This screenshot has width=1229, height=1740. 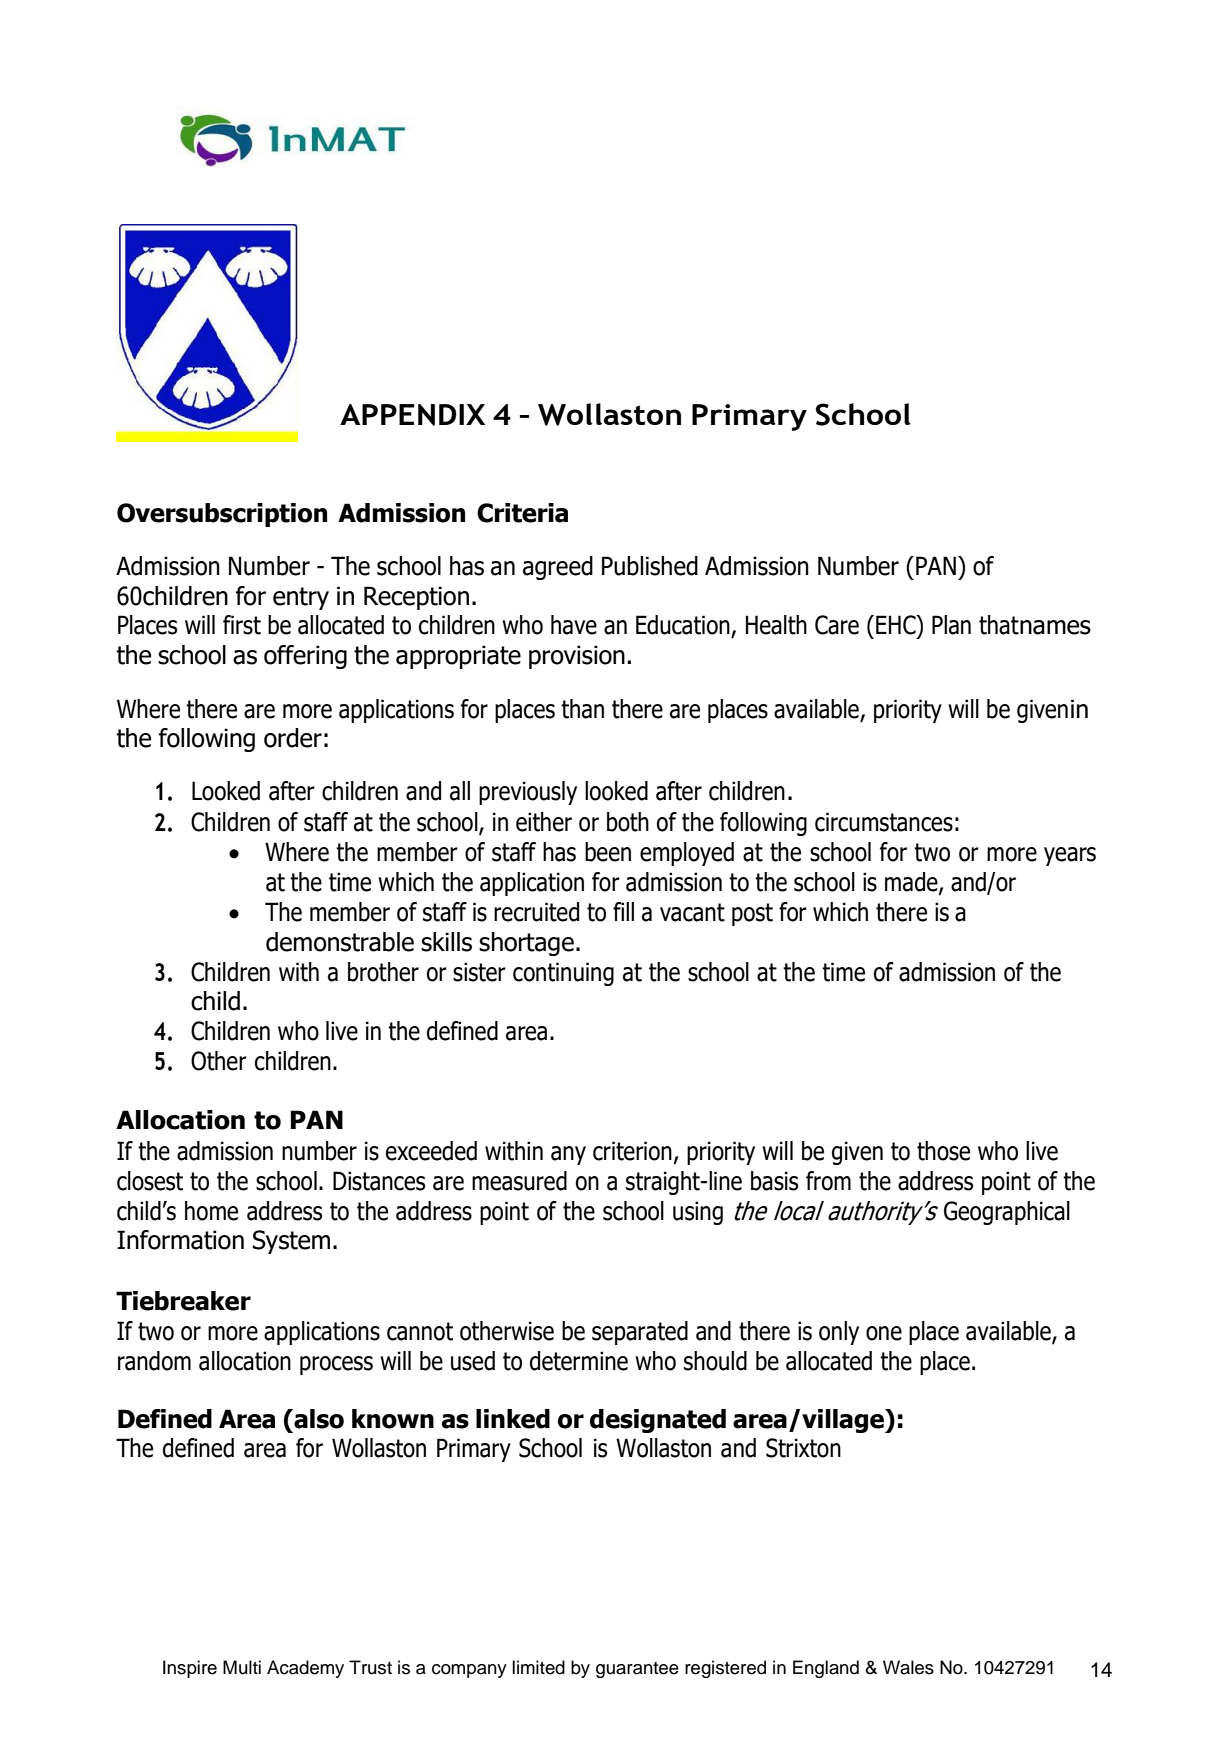 I want to click on those, so click(x=943, y=1151).
